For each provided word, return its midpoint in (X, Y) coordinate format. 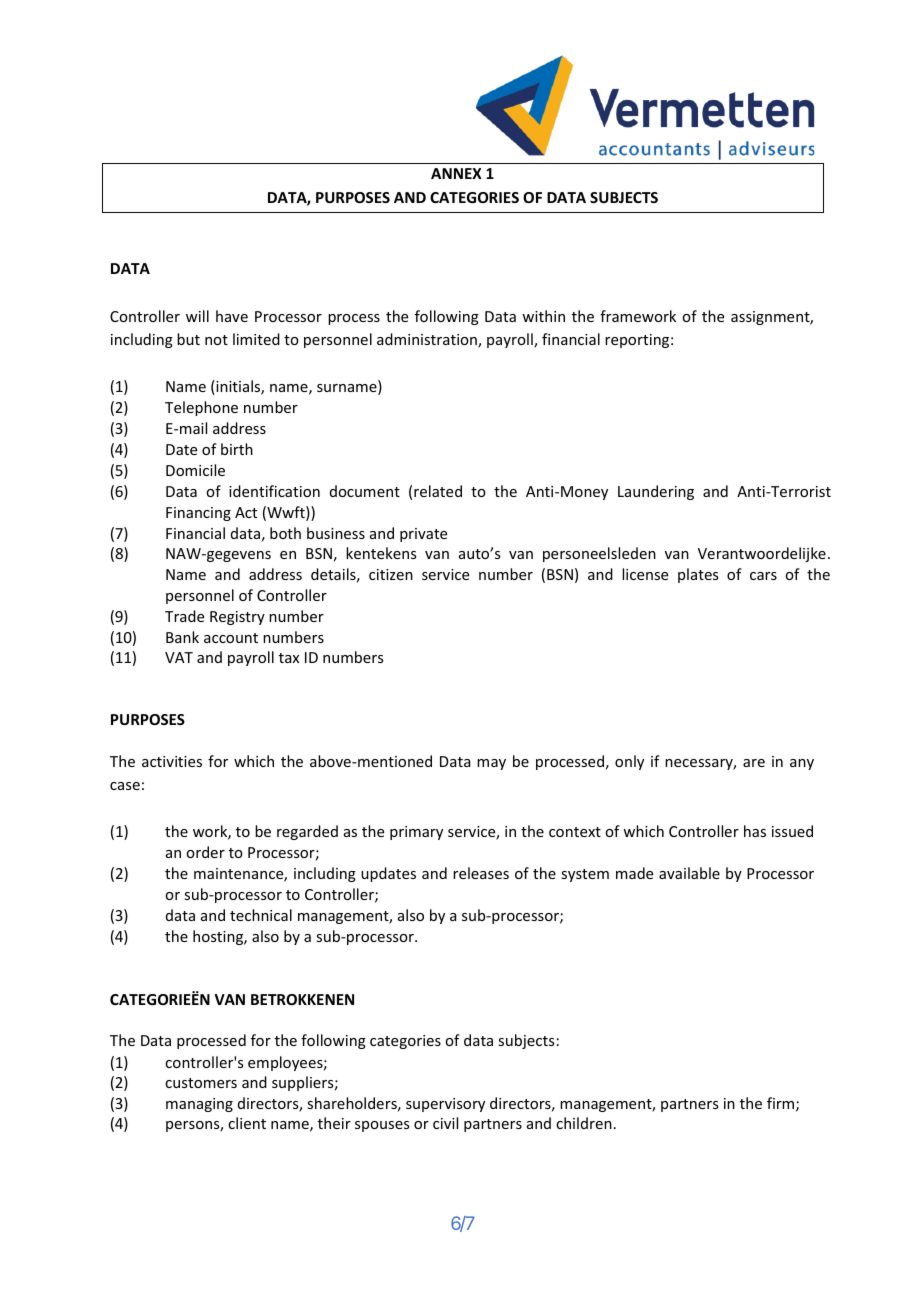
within (543, 316)
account (231, 638)
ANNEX (456, 173)
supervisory (445, 1105)
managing (199, 1105)
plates (698, 575)
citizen (391, 574)
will (197, 316)
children (584, 1123)
